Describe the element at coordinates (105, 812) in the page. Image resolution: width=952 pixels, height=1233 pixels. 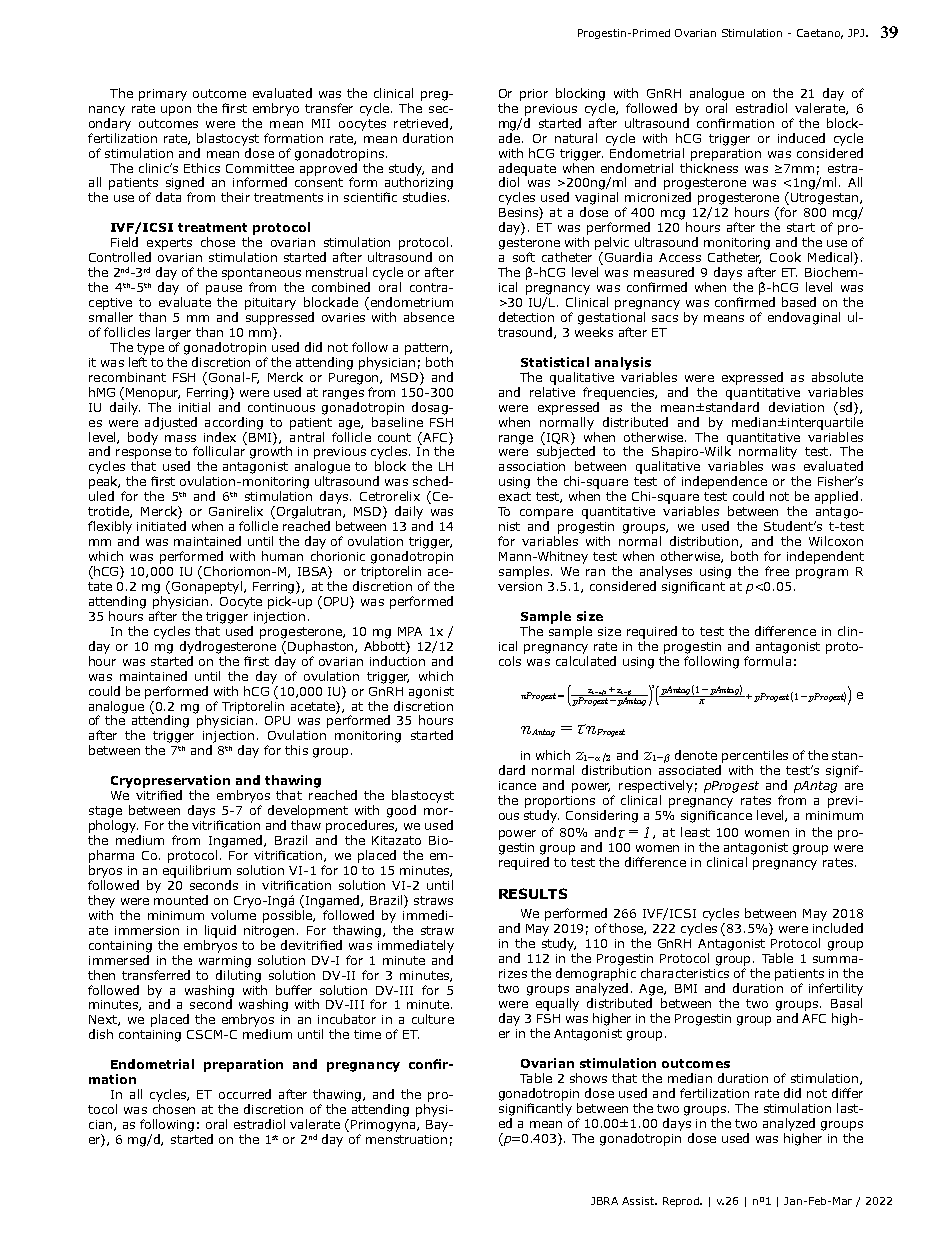
I see `stage` at that location.
